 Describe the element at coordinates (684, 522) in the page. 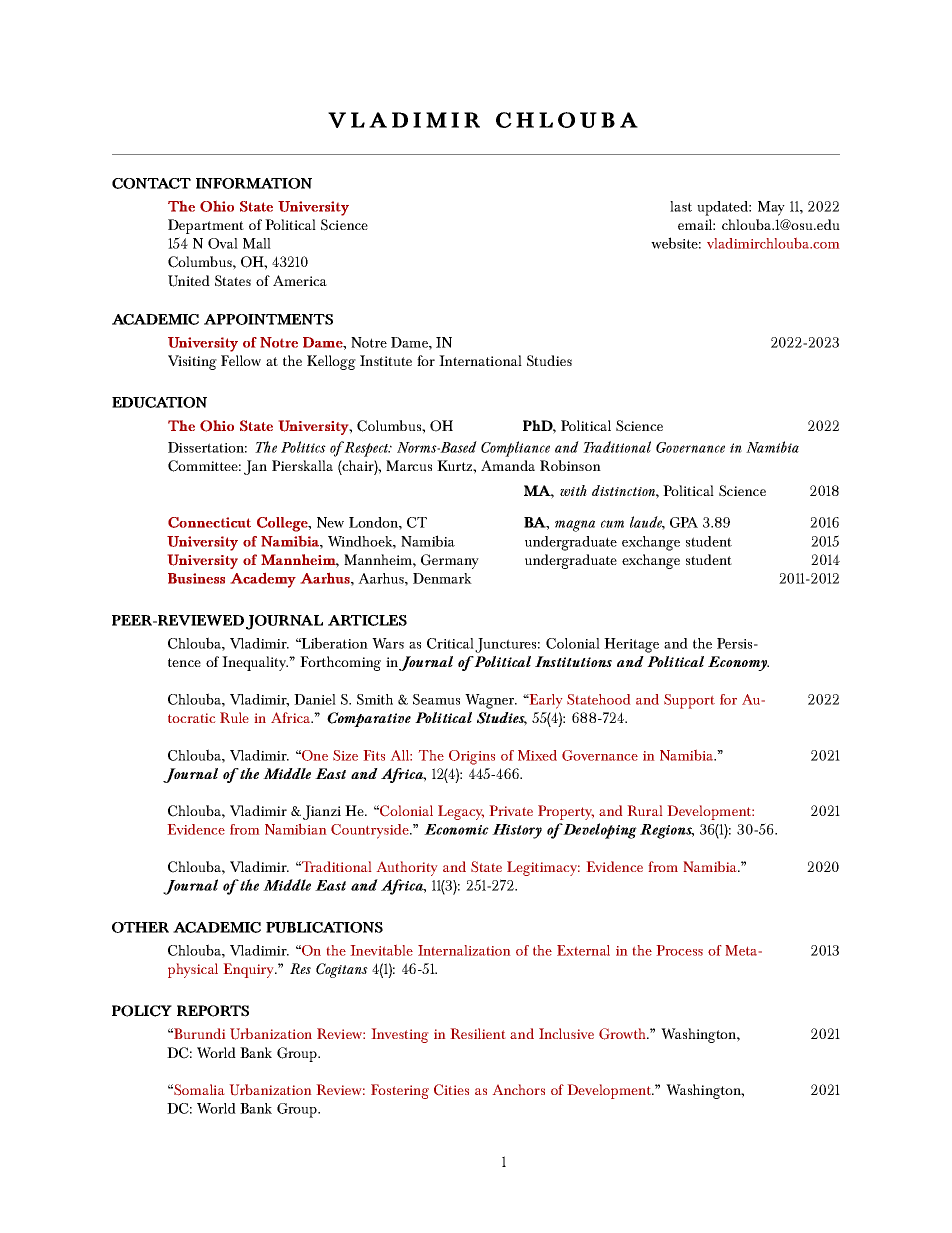

I see `GPA` at that location.
